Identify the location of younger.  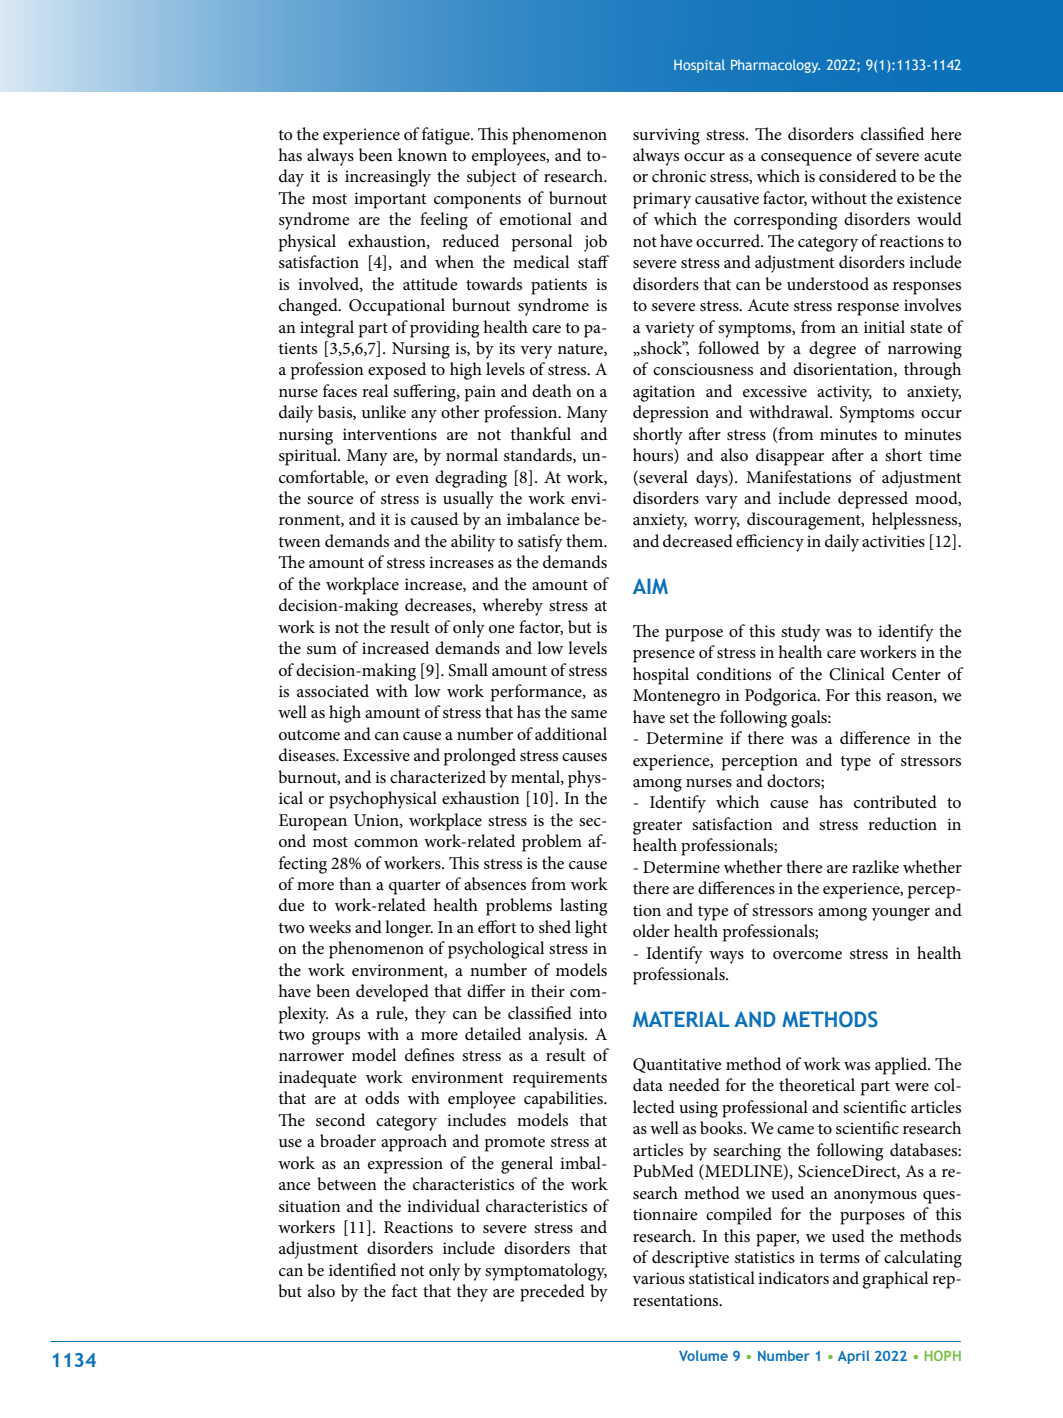
(900, 914).
